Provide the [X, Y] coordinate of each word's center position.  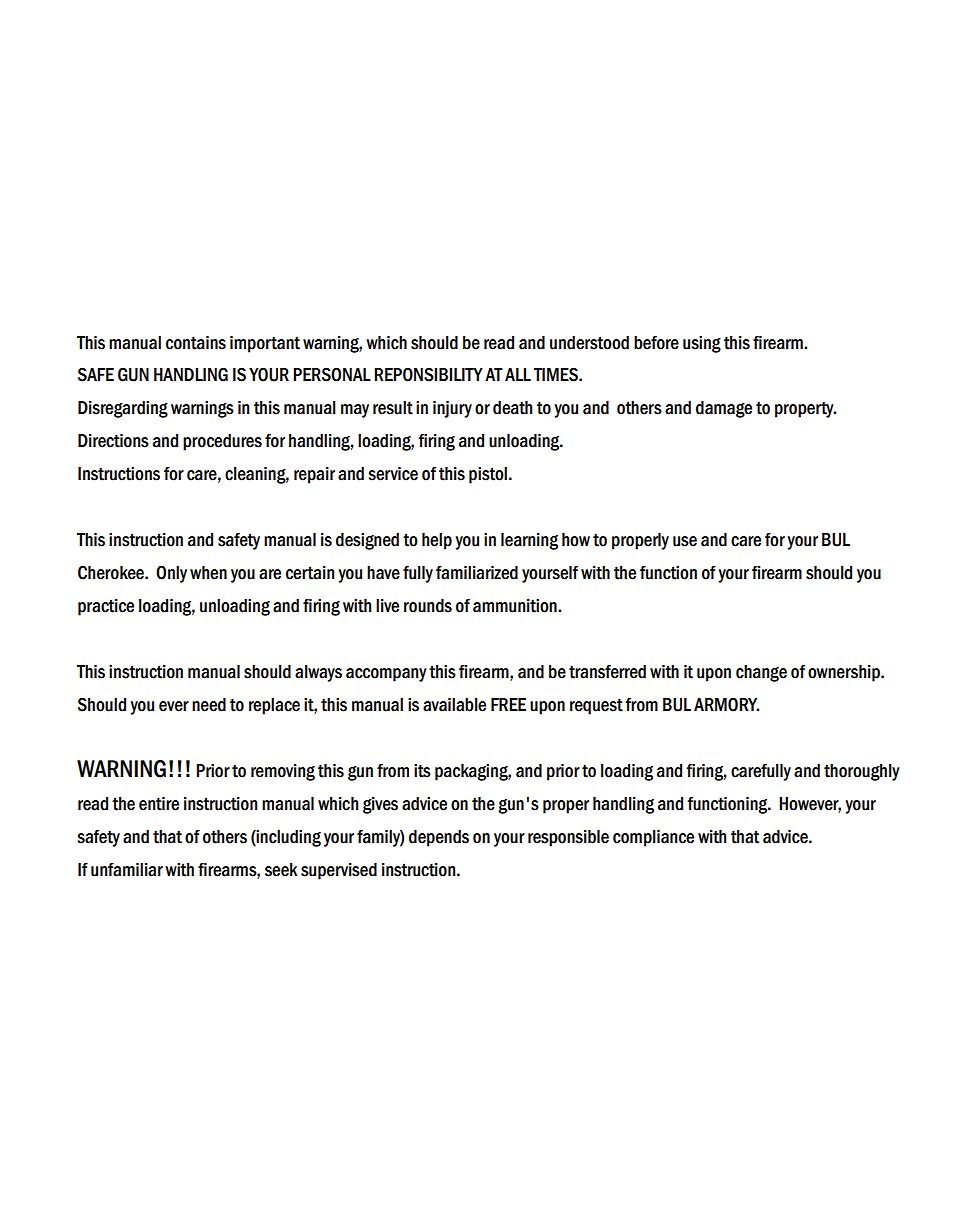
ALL [518, 374]
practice [106, 607]
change [761, 673]
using [702, 344]
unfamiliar [127, 869]
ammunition [516, 606]
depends [439, 838]
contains [196, 343]
